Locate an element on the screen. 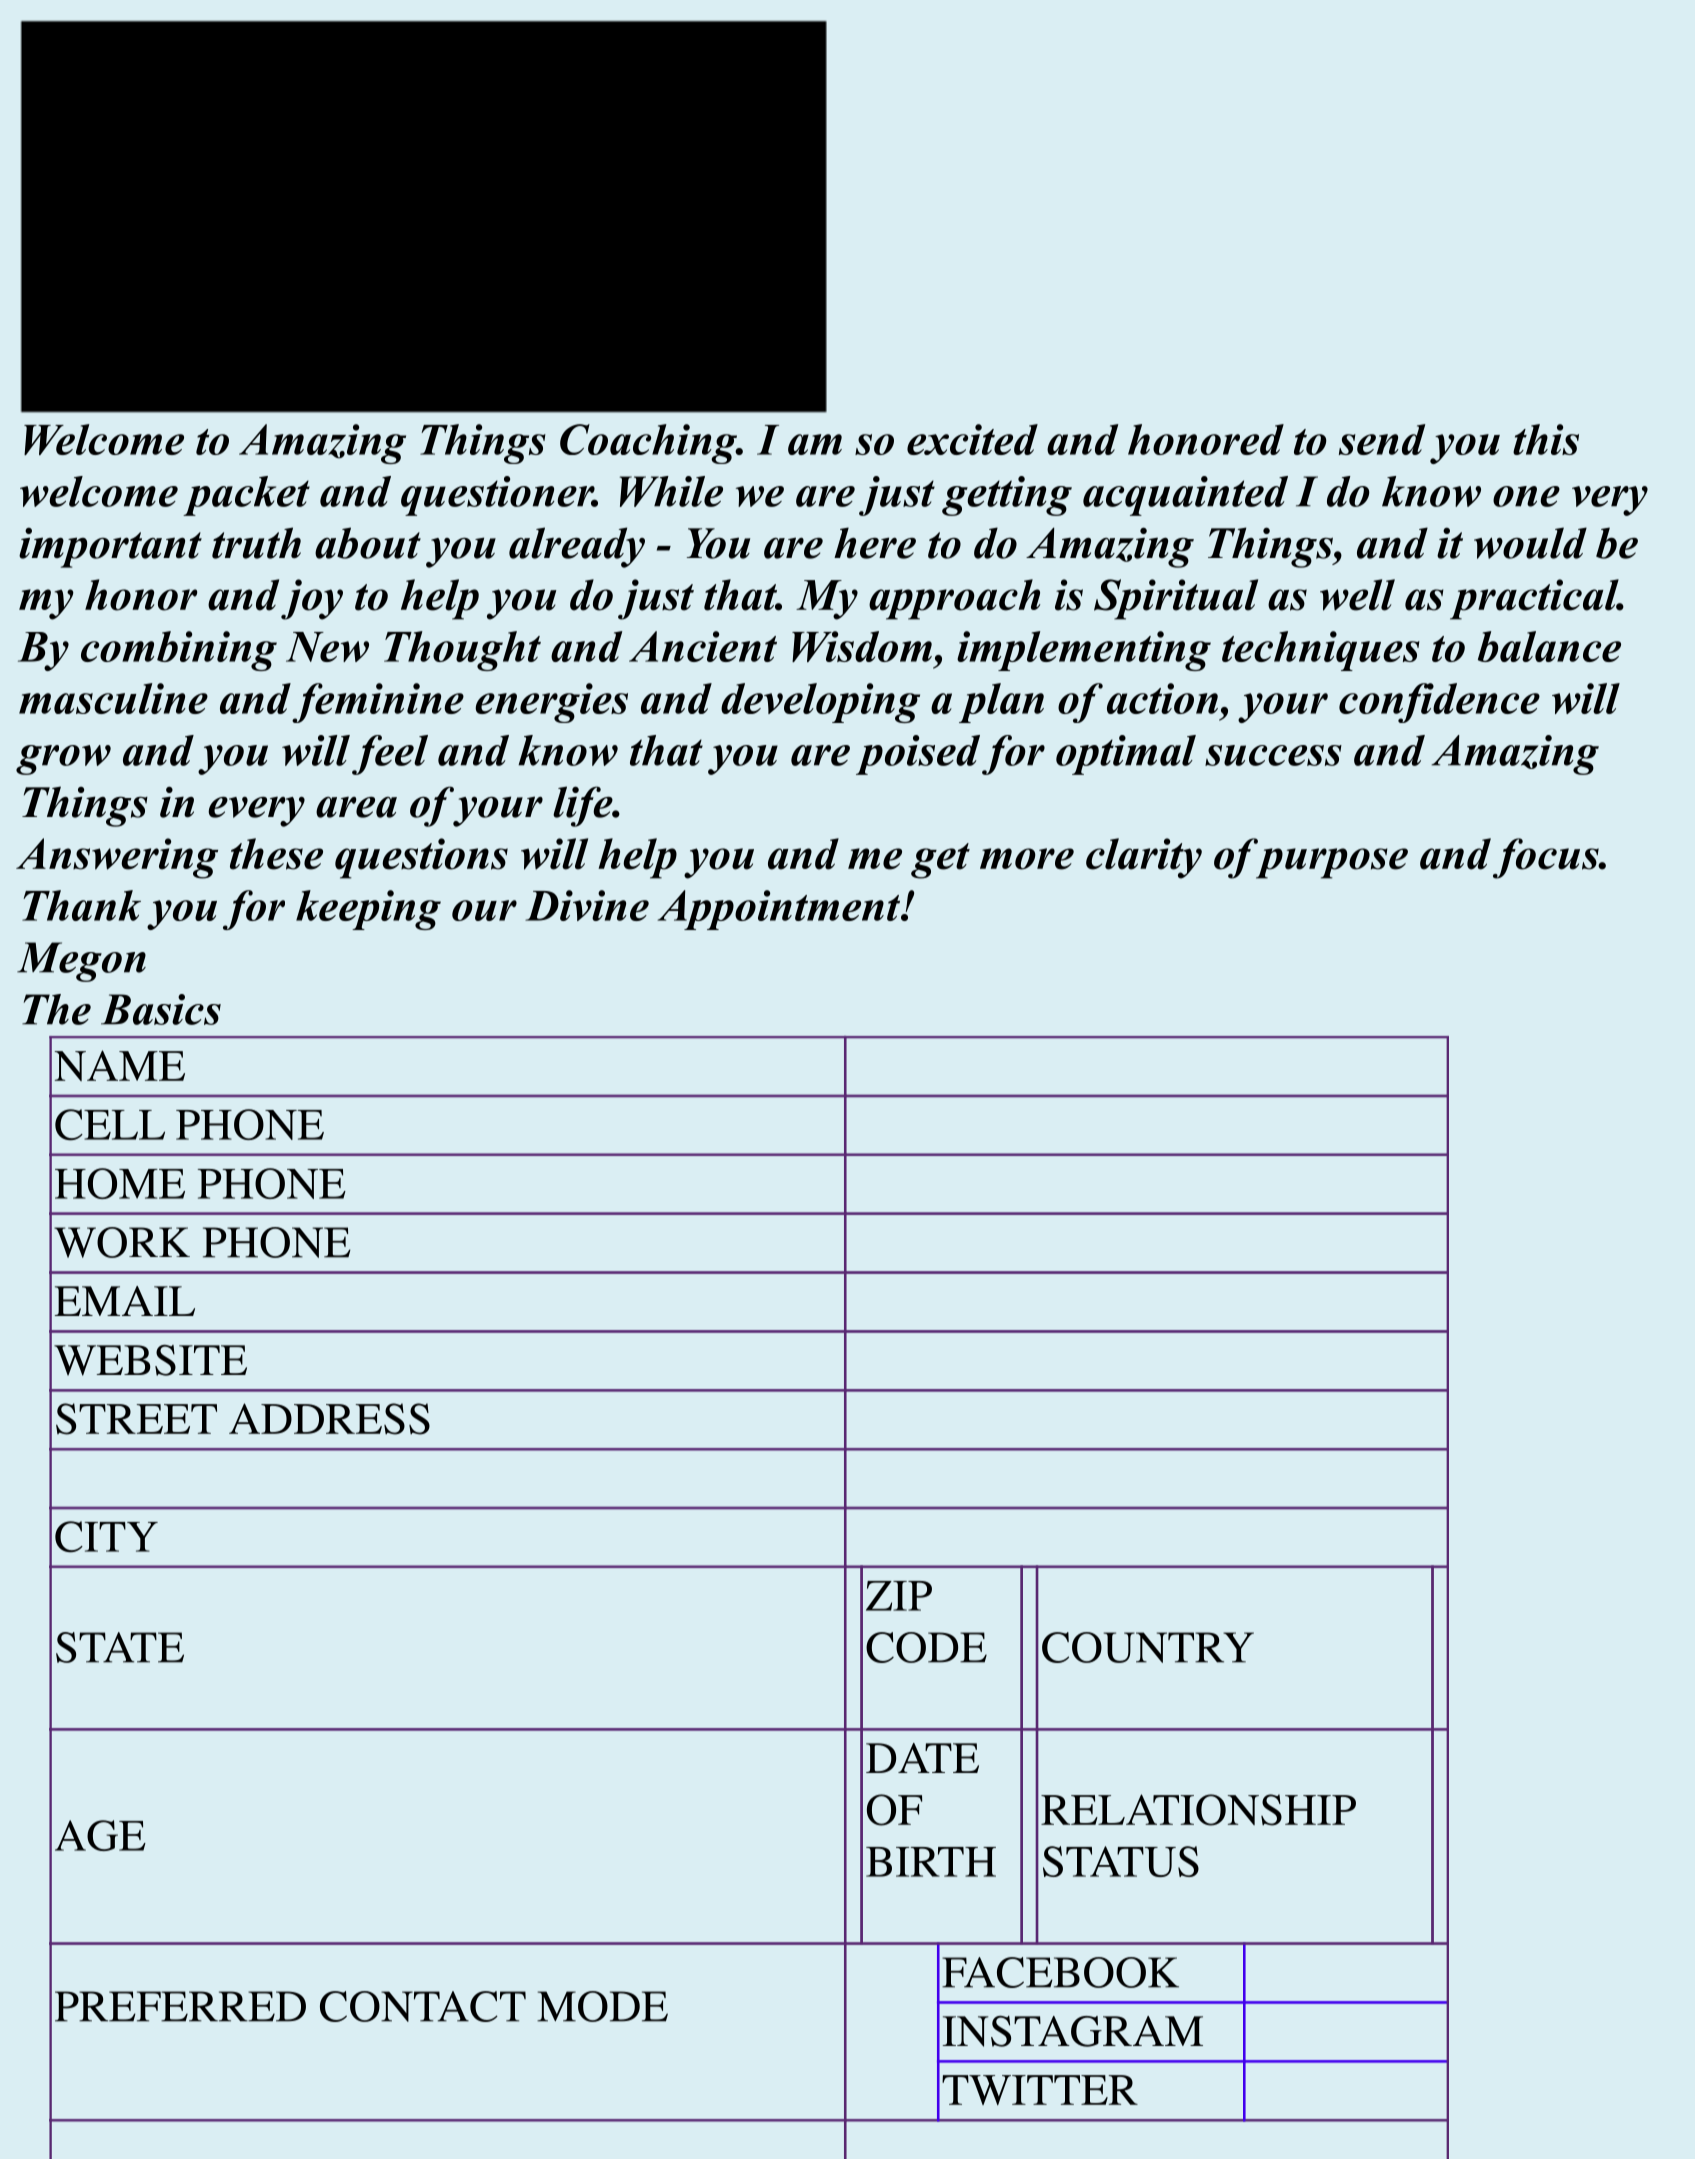 The height and width of the screenshot is (2159, 1695). CODE is located at coordinates (926, 1647).
